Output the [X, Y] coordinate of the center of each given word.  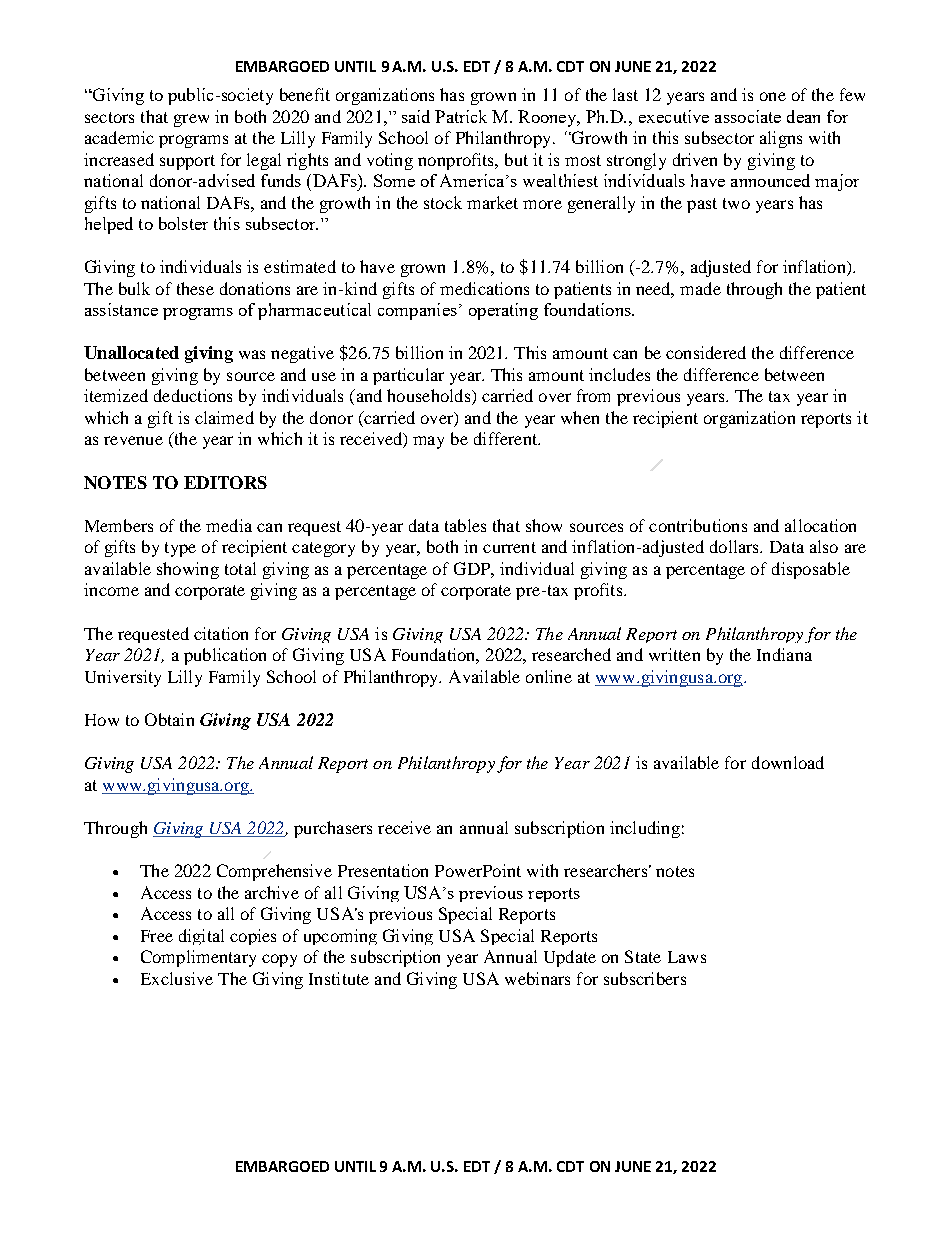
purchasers [333, 829]
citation [221, 633]
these [195, 288]
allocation [820, 525]
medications [484, 288]
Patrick [461, 116]
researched [571, 654]
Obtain [169, 719]
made [700, 288]
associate [748, 116]
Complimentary [198, 958]
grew [191, 120]
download [788, 762]
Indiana [784, 654]
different [507, 438]
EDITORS [225, 482]
